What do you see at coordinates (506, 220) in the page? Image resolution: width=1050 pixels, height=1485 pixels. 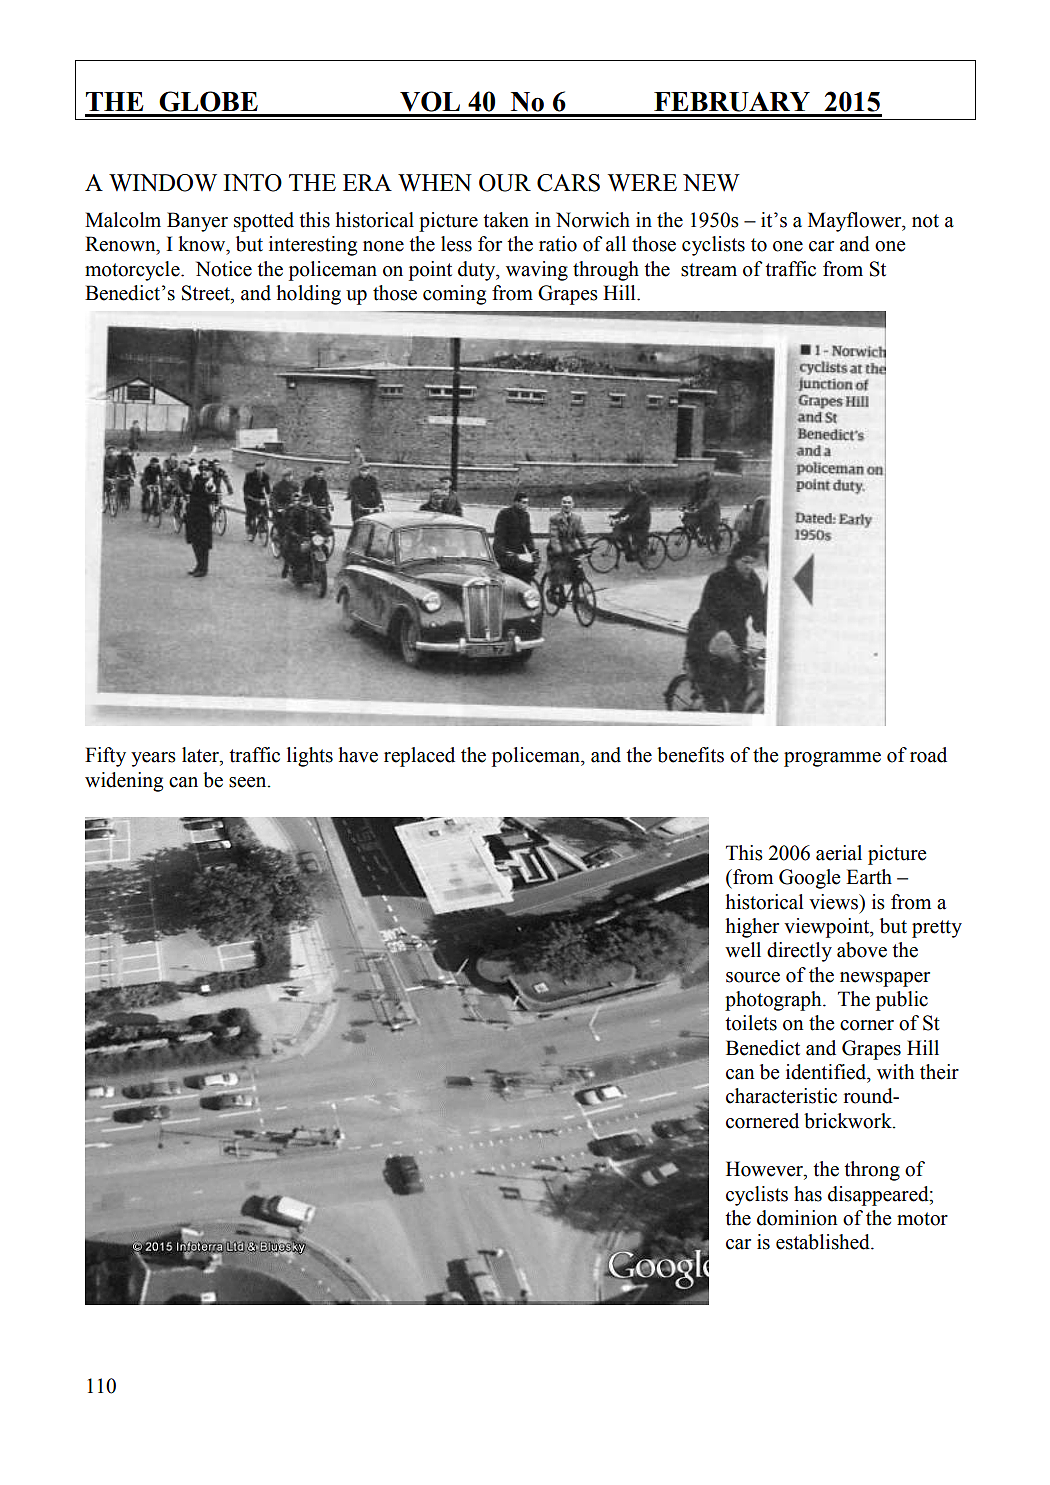 I see `taken` at bounding box center [506, 220].
